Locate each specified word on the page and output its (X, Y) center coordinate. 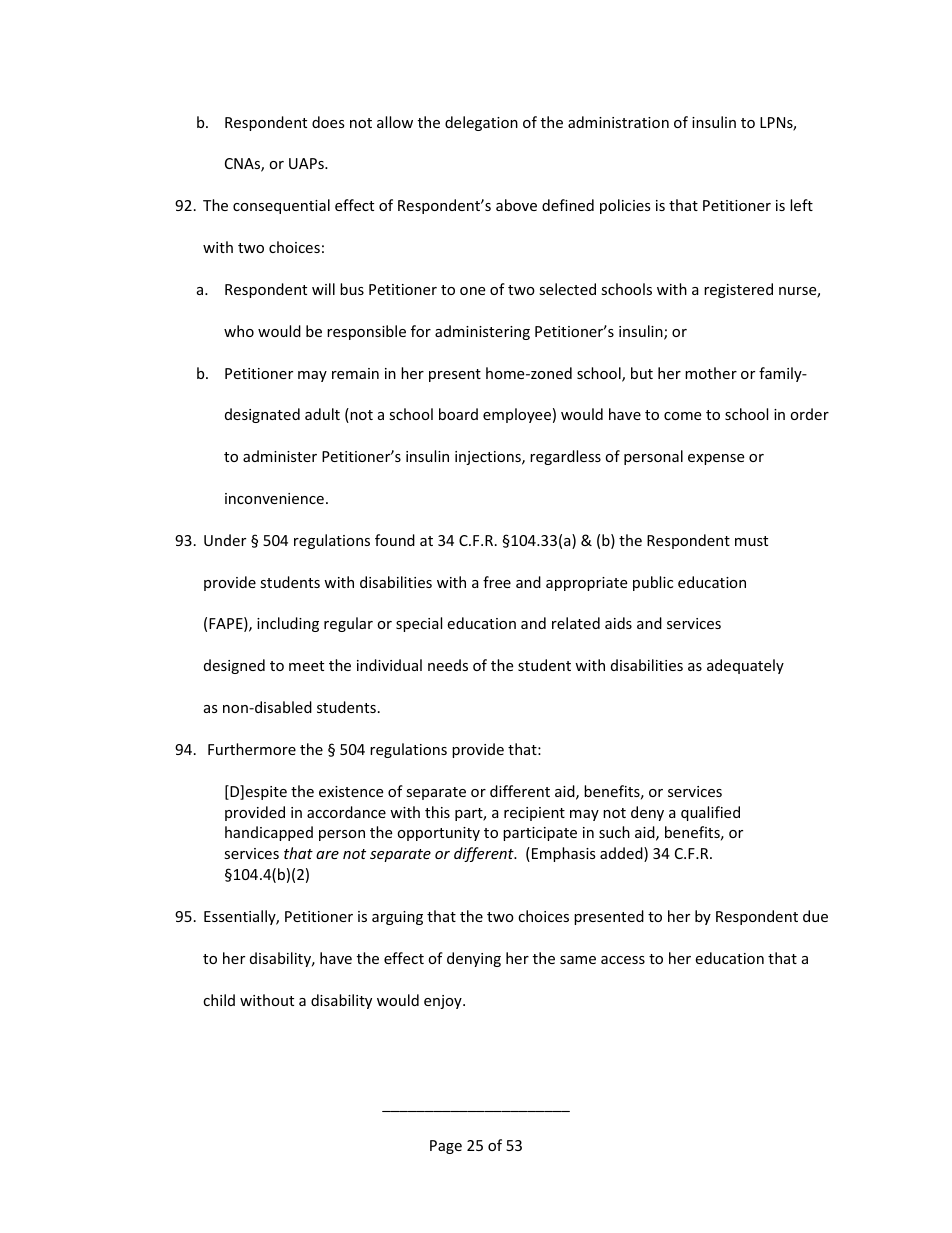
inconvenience (274, 498)
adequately (745, 666)
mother (711, 373)
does (328, 122)
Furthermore (252, 749)
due (815, 916)
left (801, 205)
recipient (534, 814)
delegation (481, 123)
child (219, 1000)
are (327, 855)
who (239, 331)
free (497, 582)
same (578, 960)
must (751, 541)
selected (567, 289)
